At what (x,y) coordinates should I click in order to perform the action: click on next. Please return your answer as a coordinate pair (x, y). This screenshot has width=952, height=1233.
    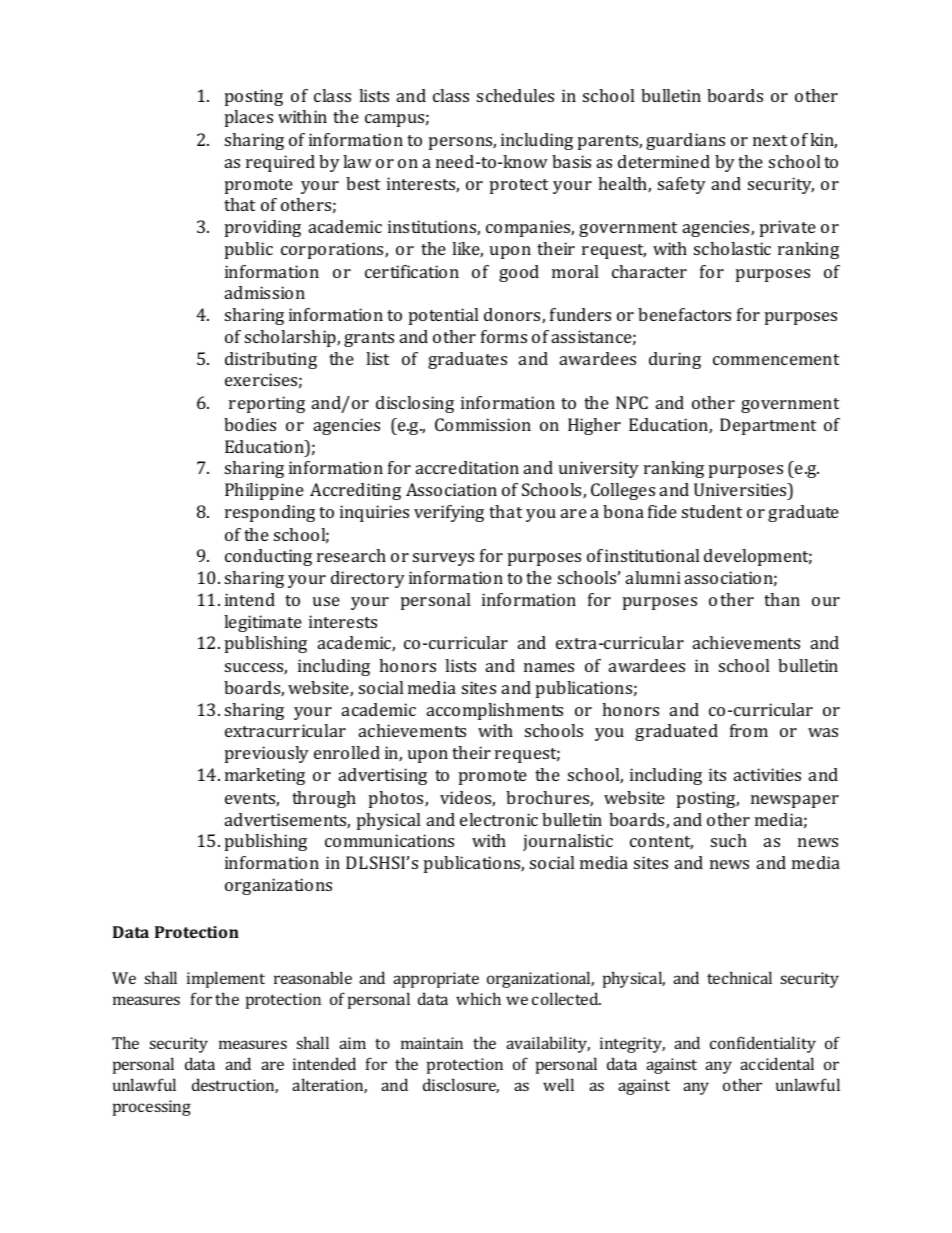
    Looking at the image, I should click on (770, 140).
